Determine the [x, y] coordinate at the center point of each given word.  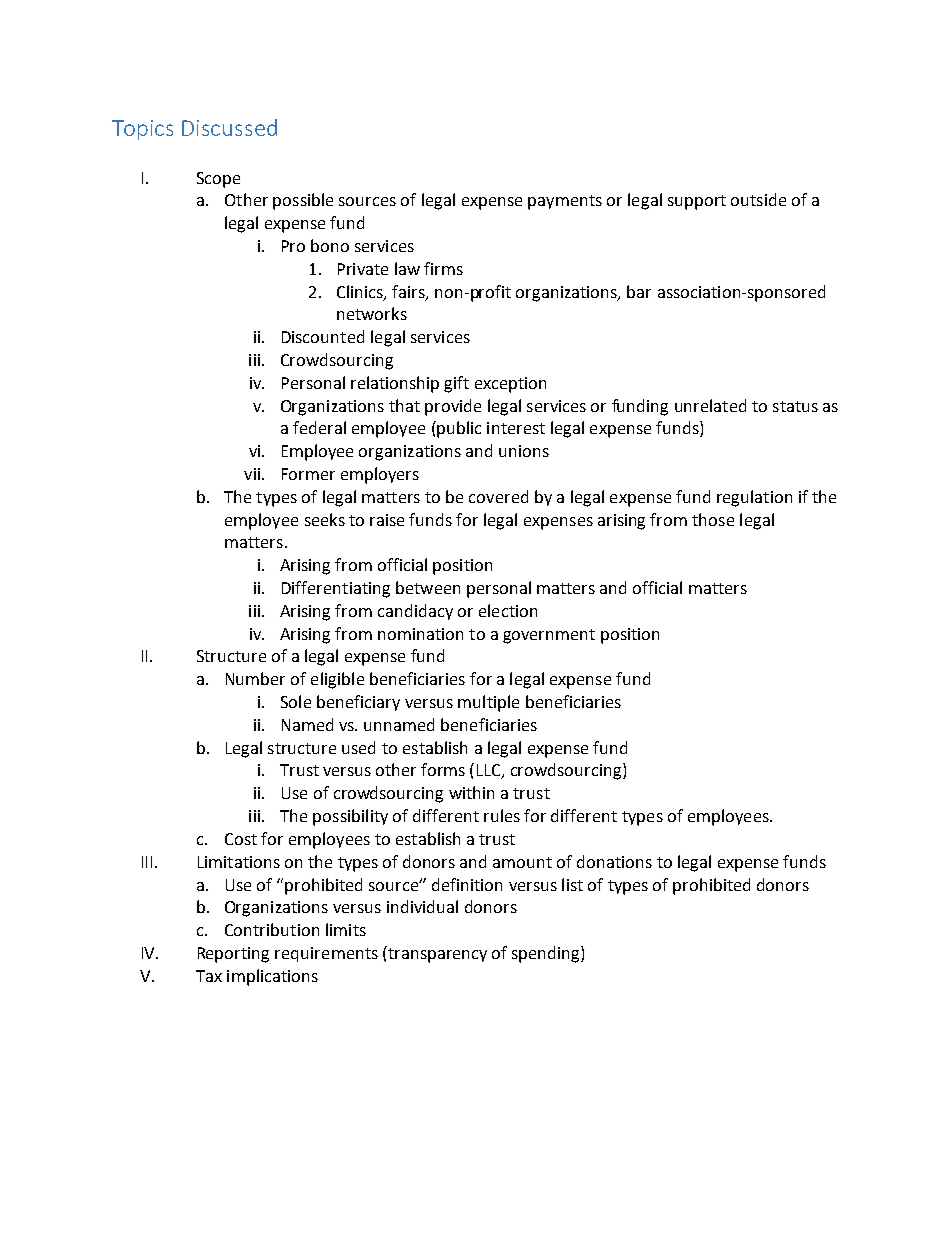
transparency [436, 954]
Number [255, 678]
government [549, 636]
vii [253, 474]
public [458, 429]
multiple [488, 703]
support [697, 202]
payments [565, 202]
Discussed [229, 127]
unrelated [710, 405]
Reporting [233, 955]
